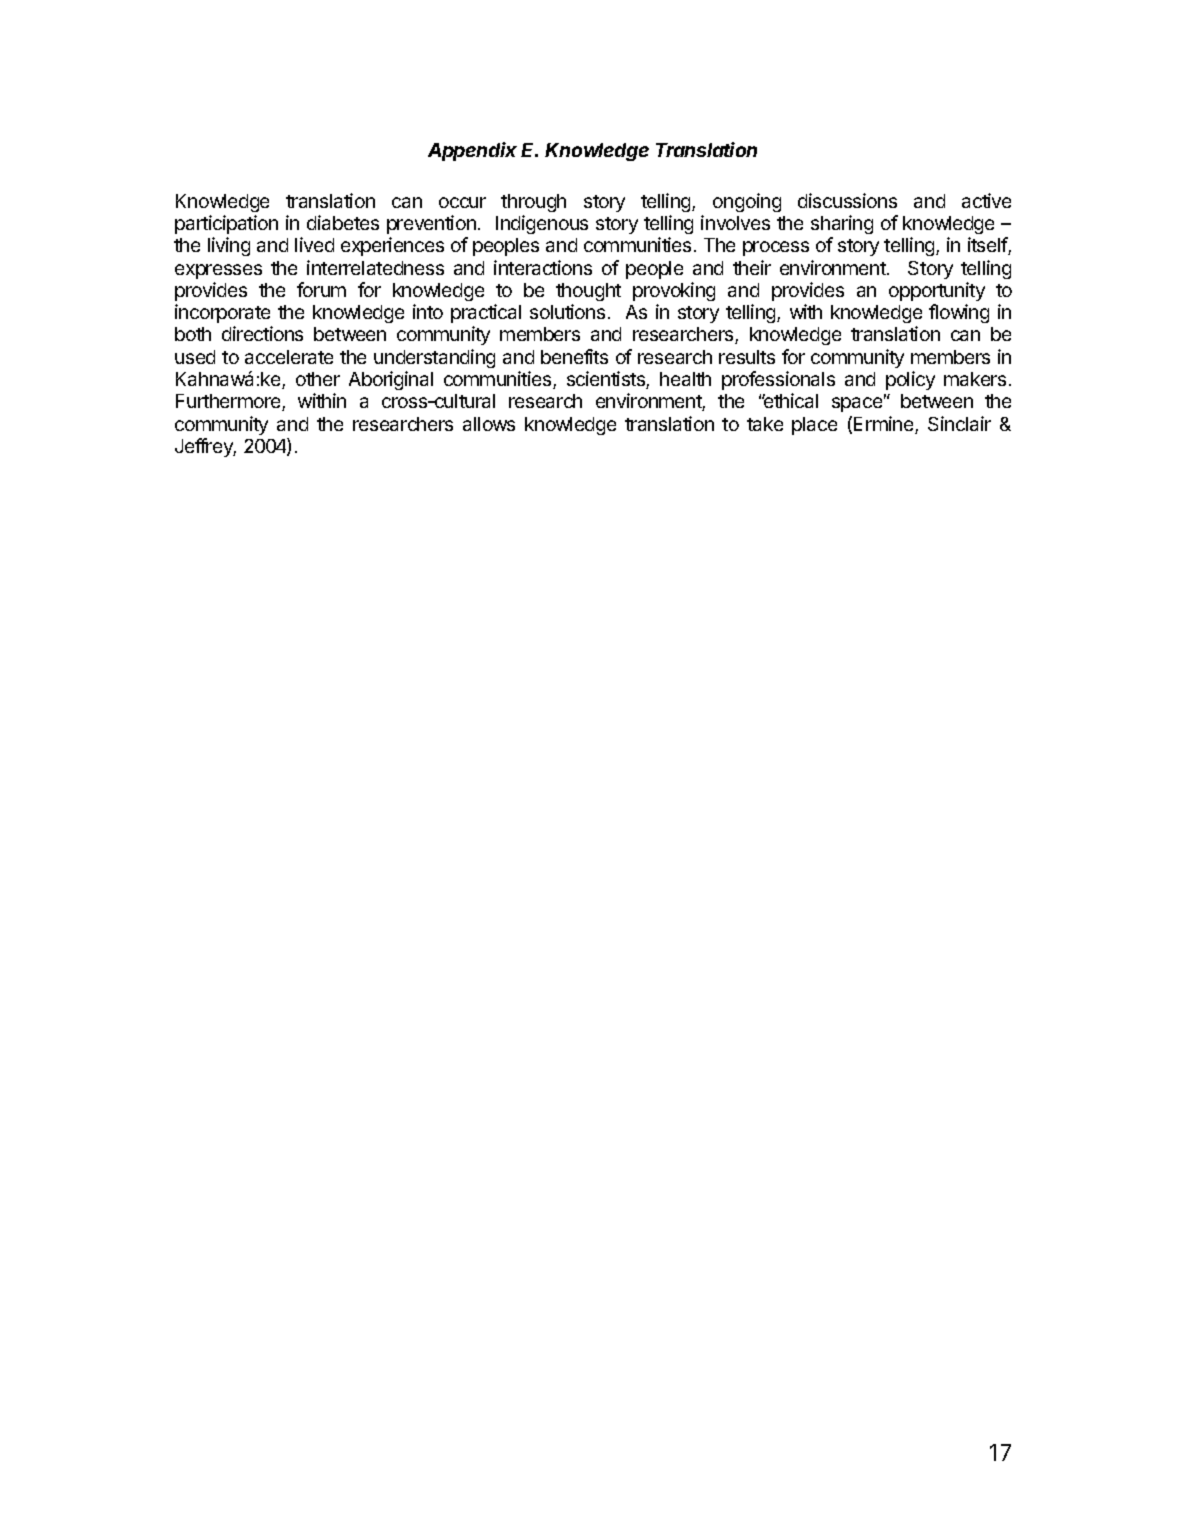  What do you see at coordinates (533, 203) in the screenshot?
I see `through` at bounding box center [533, 203].
